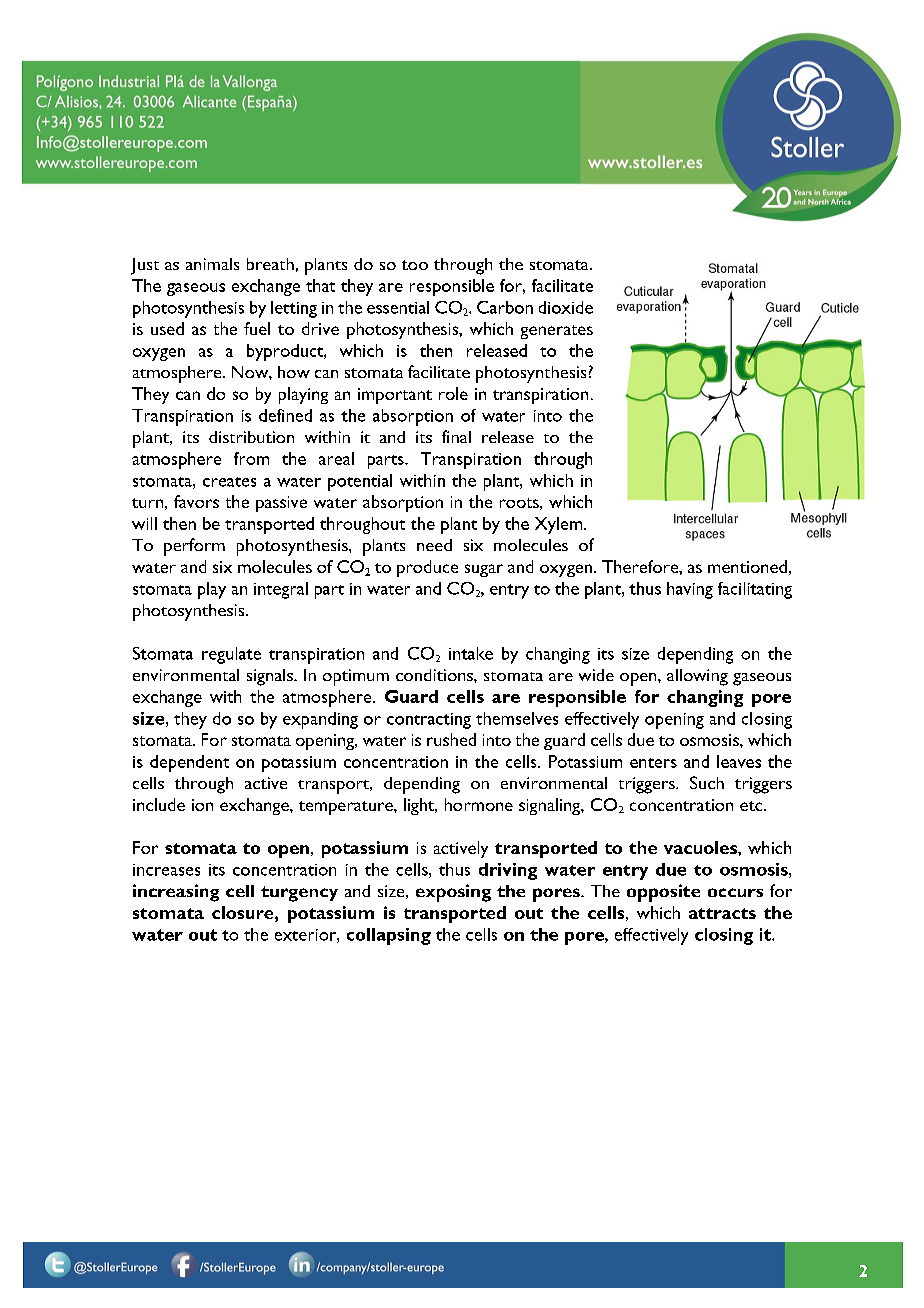  What do you see at coordinates (176, 893) in the screenshot?
I see `increasing` at bounding box center [176, 893].
